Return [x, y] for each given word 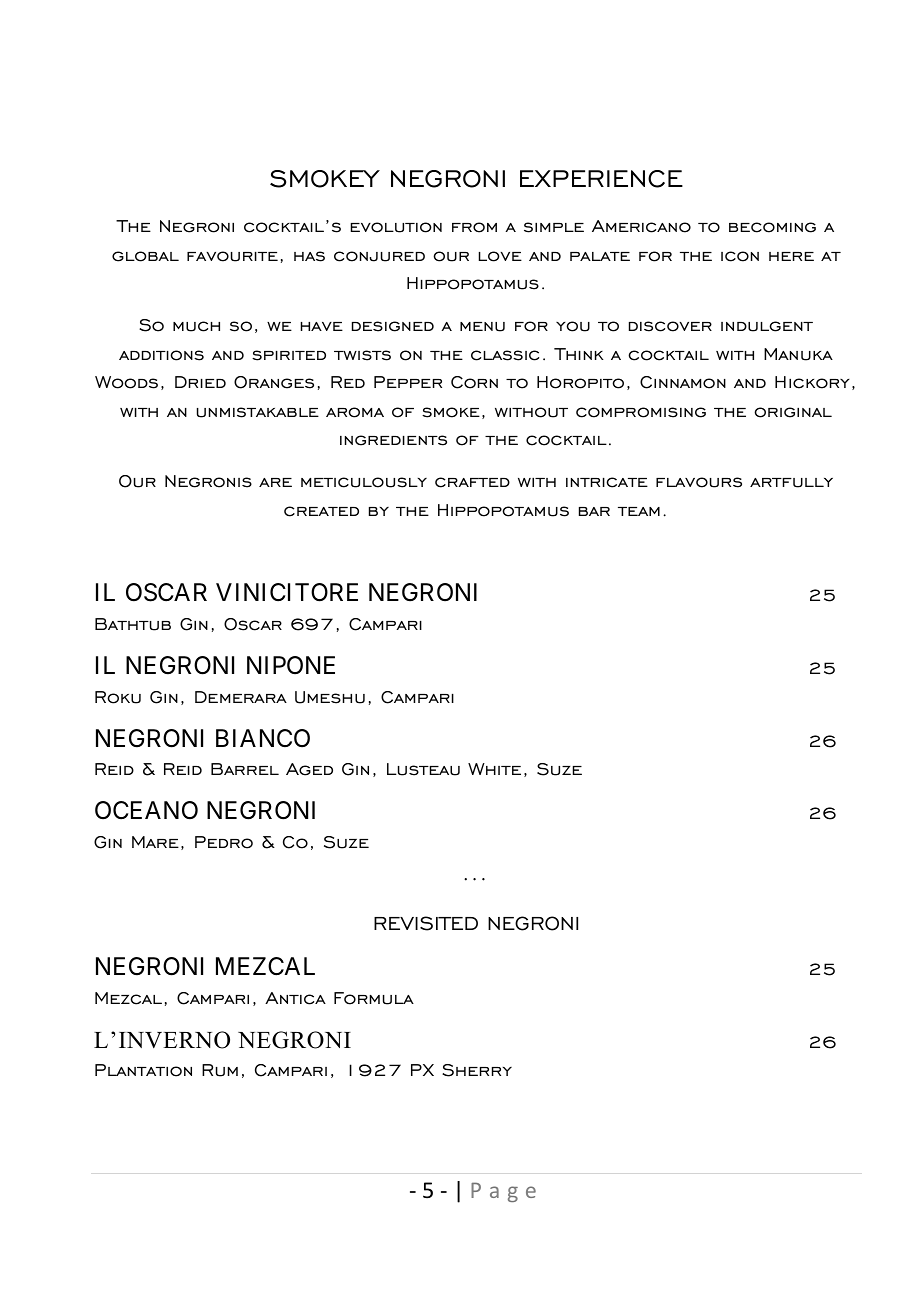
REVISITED [426, 923]
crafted [472, 482]
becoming [772, 227]
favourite [232, 256]
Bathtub [133, 624]
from [474, 227]
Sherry [477, 1070]
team [639, 511]
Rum [220, 1070]
